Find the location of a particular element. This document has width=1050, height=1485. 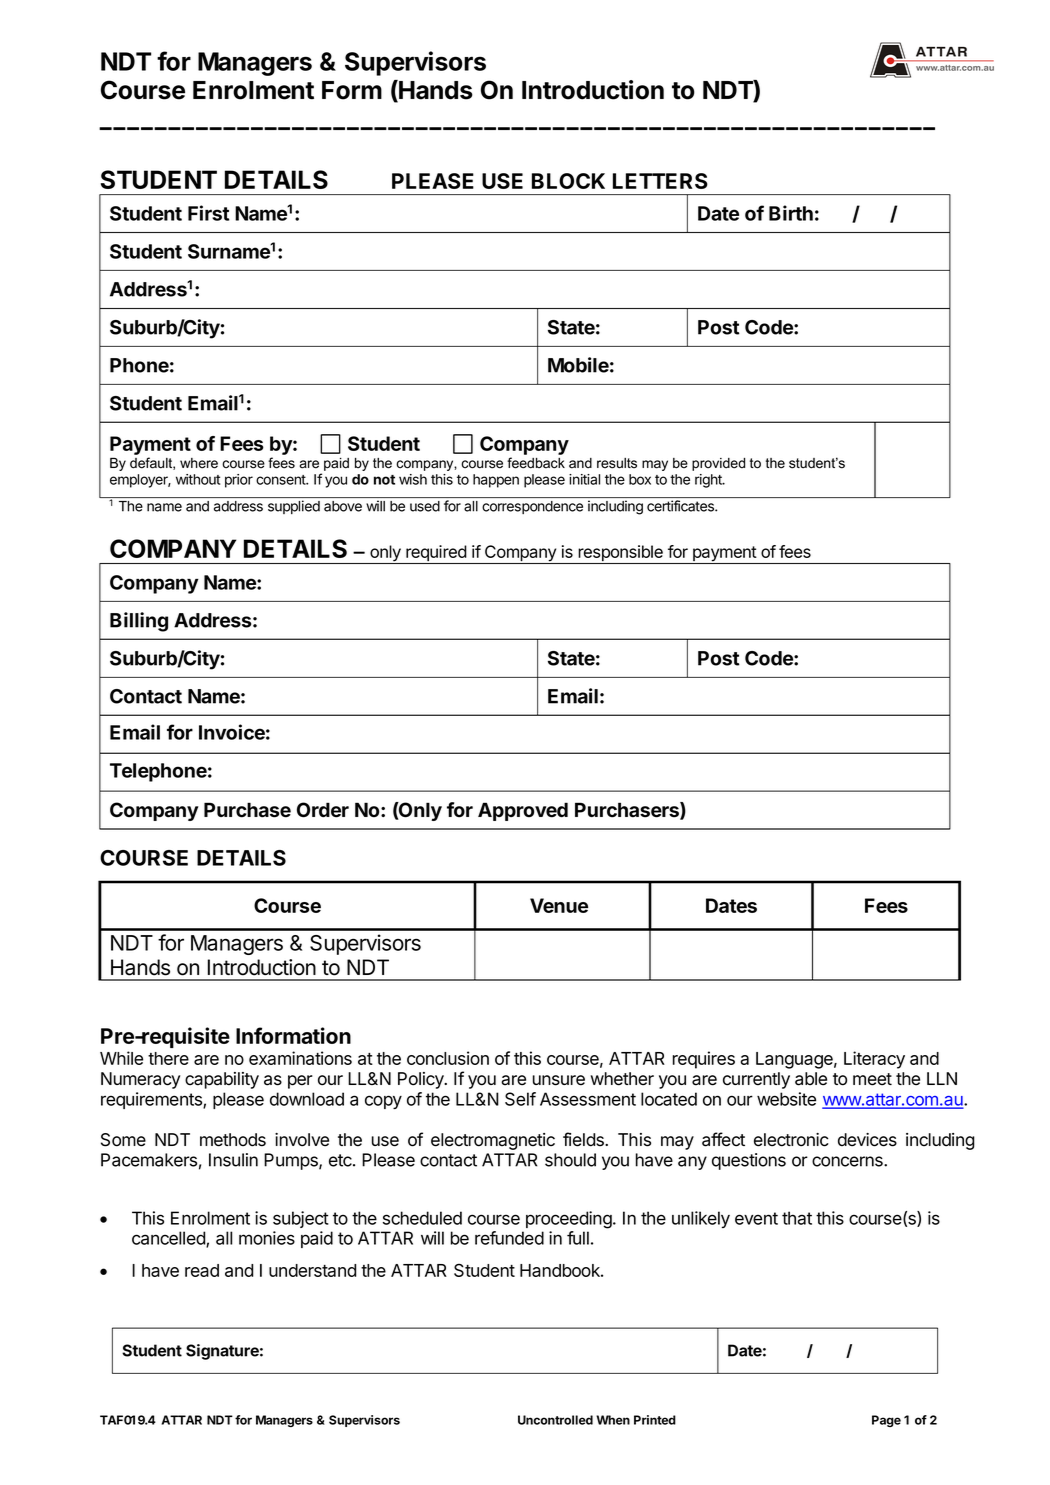

capability is located at coordinates (222, 1080).
